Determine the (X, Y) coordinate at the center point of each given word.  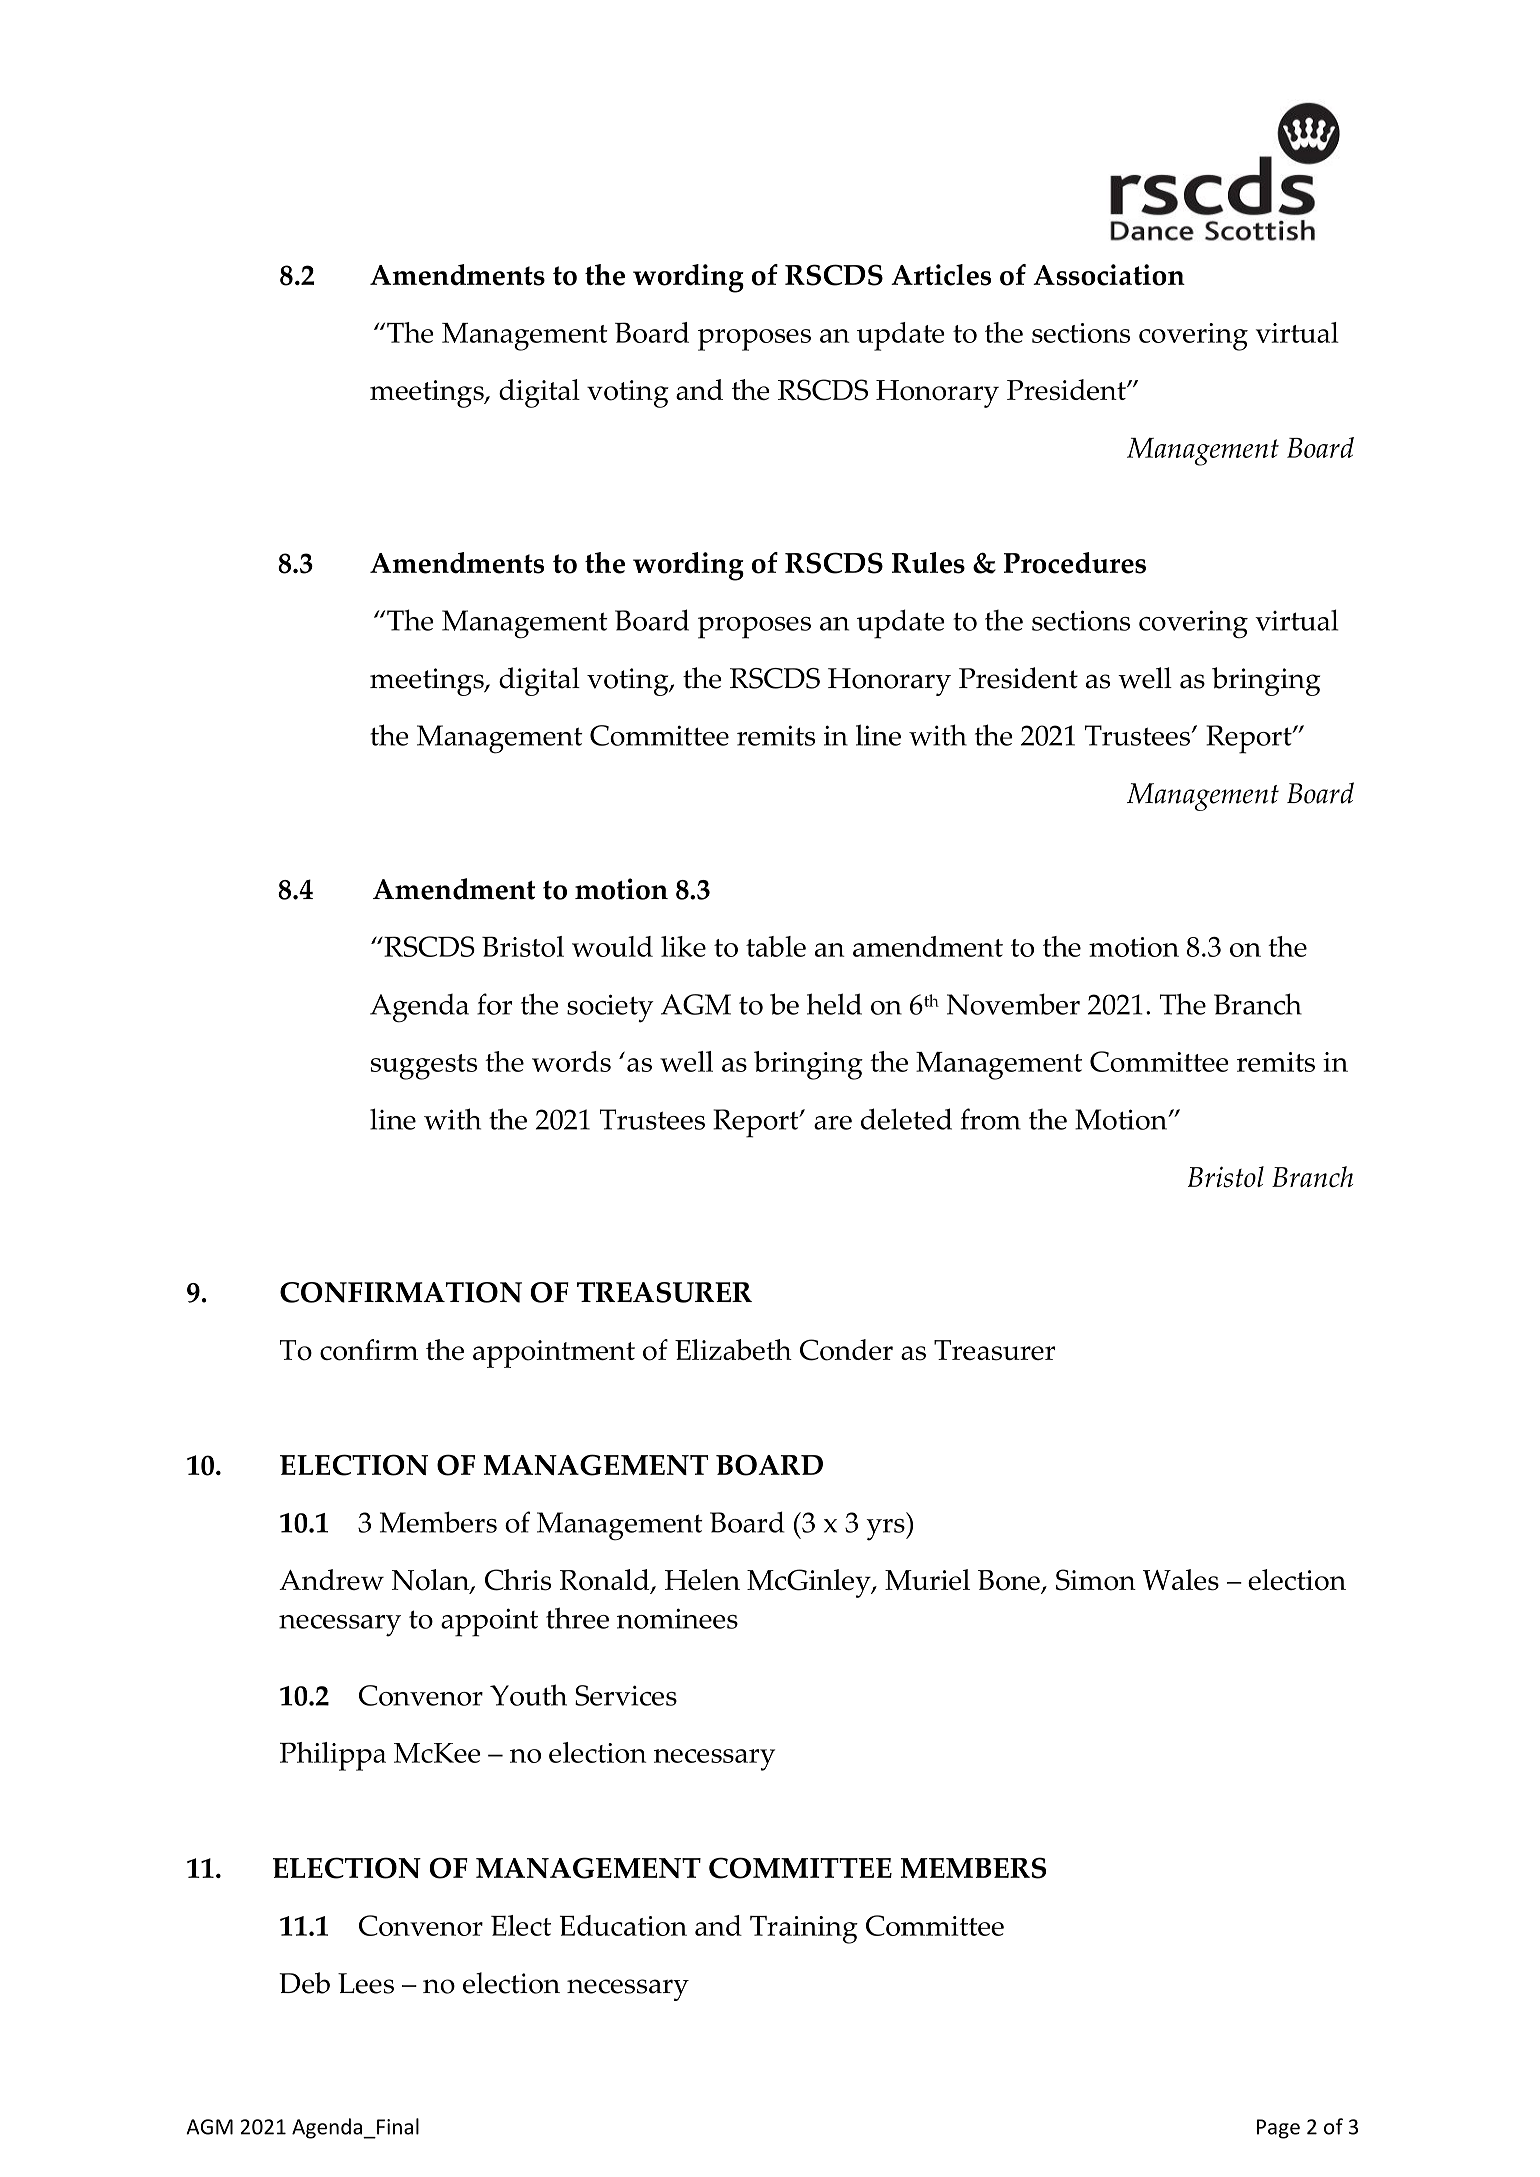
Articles (941, 275)
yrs (886, 1530)
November (1013, 1004)
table (776, 946)
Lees (366, 1983)
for (494, 1004)
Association (1109, 275)
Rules (928, 563)
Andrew (331, 1579)
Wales (1181, 1580)
